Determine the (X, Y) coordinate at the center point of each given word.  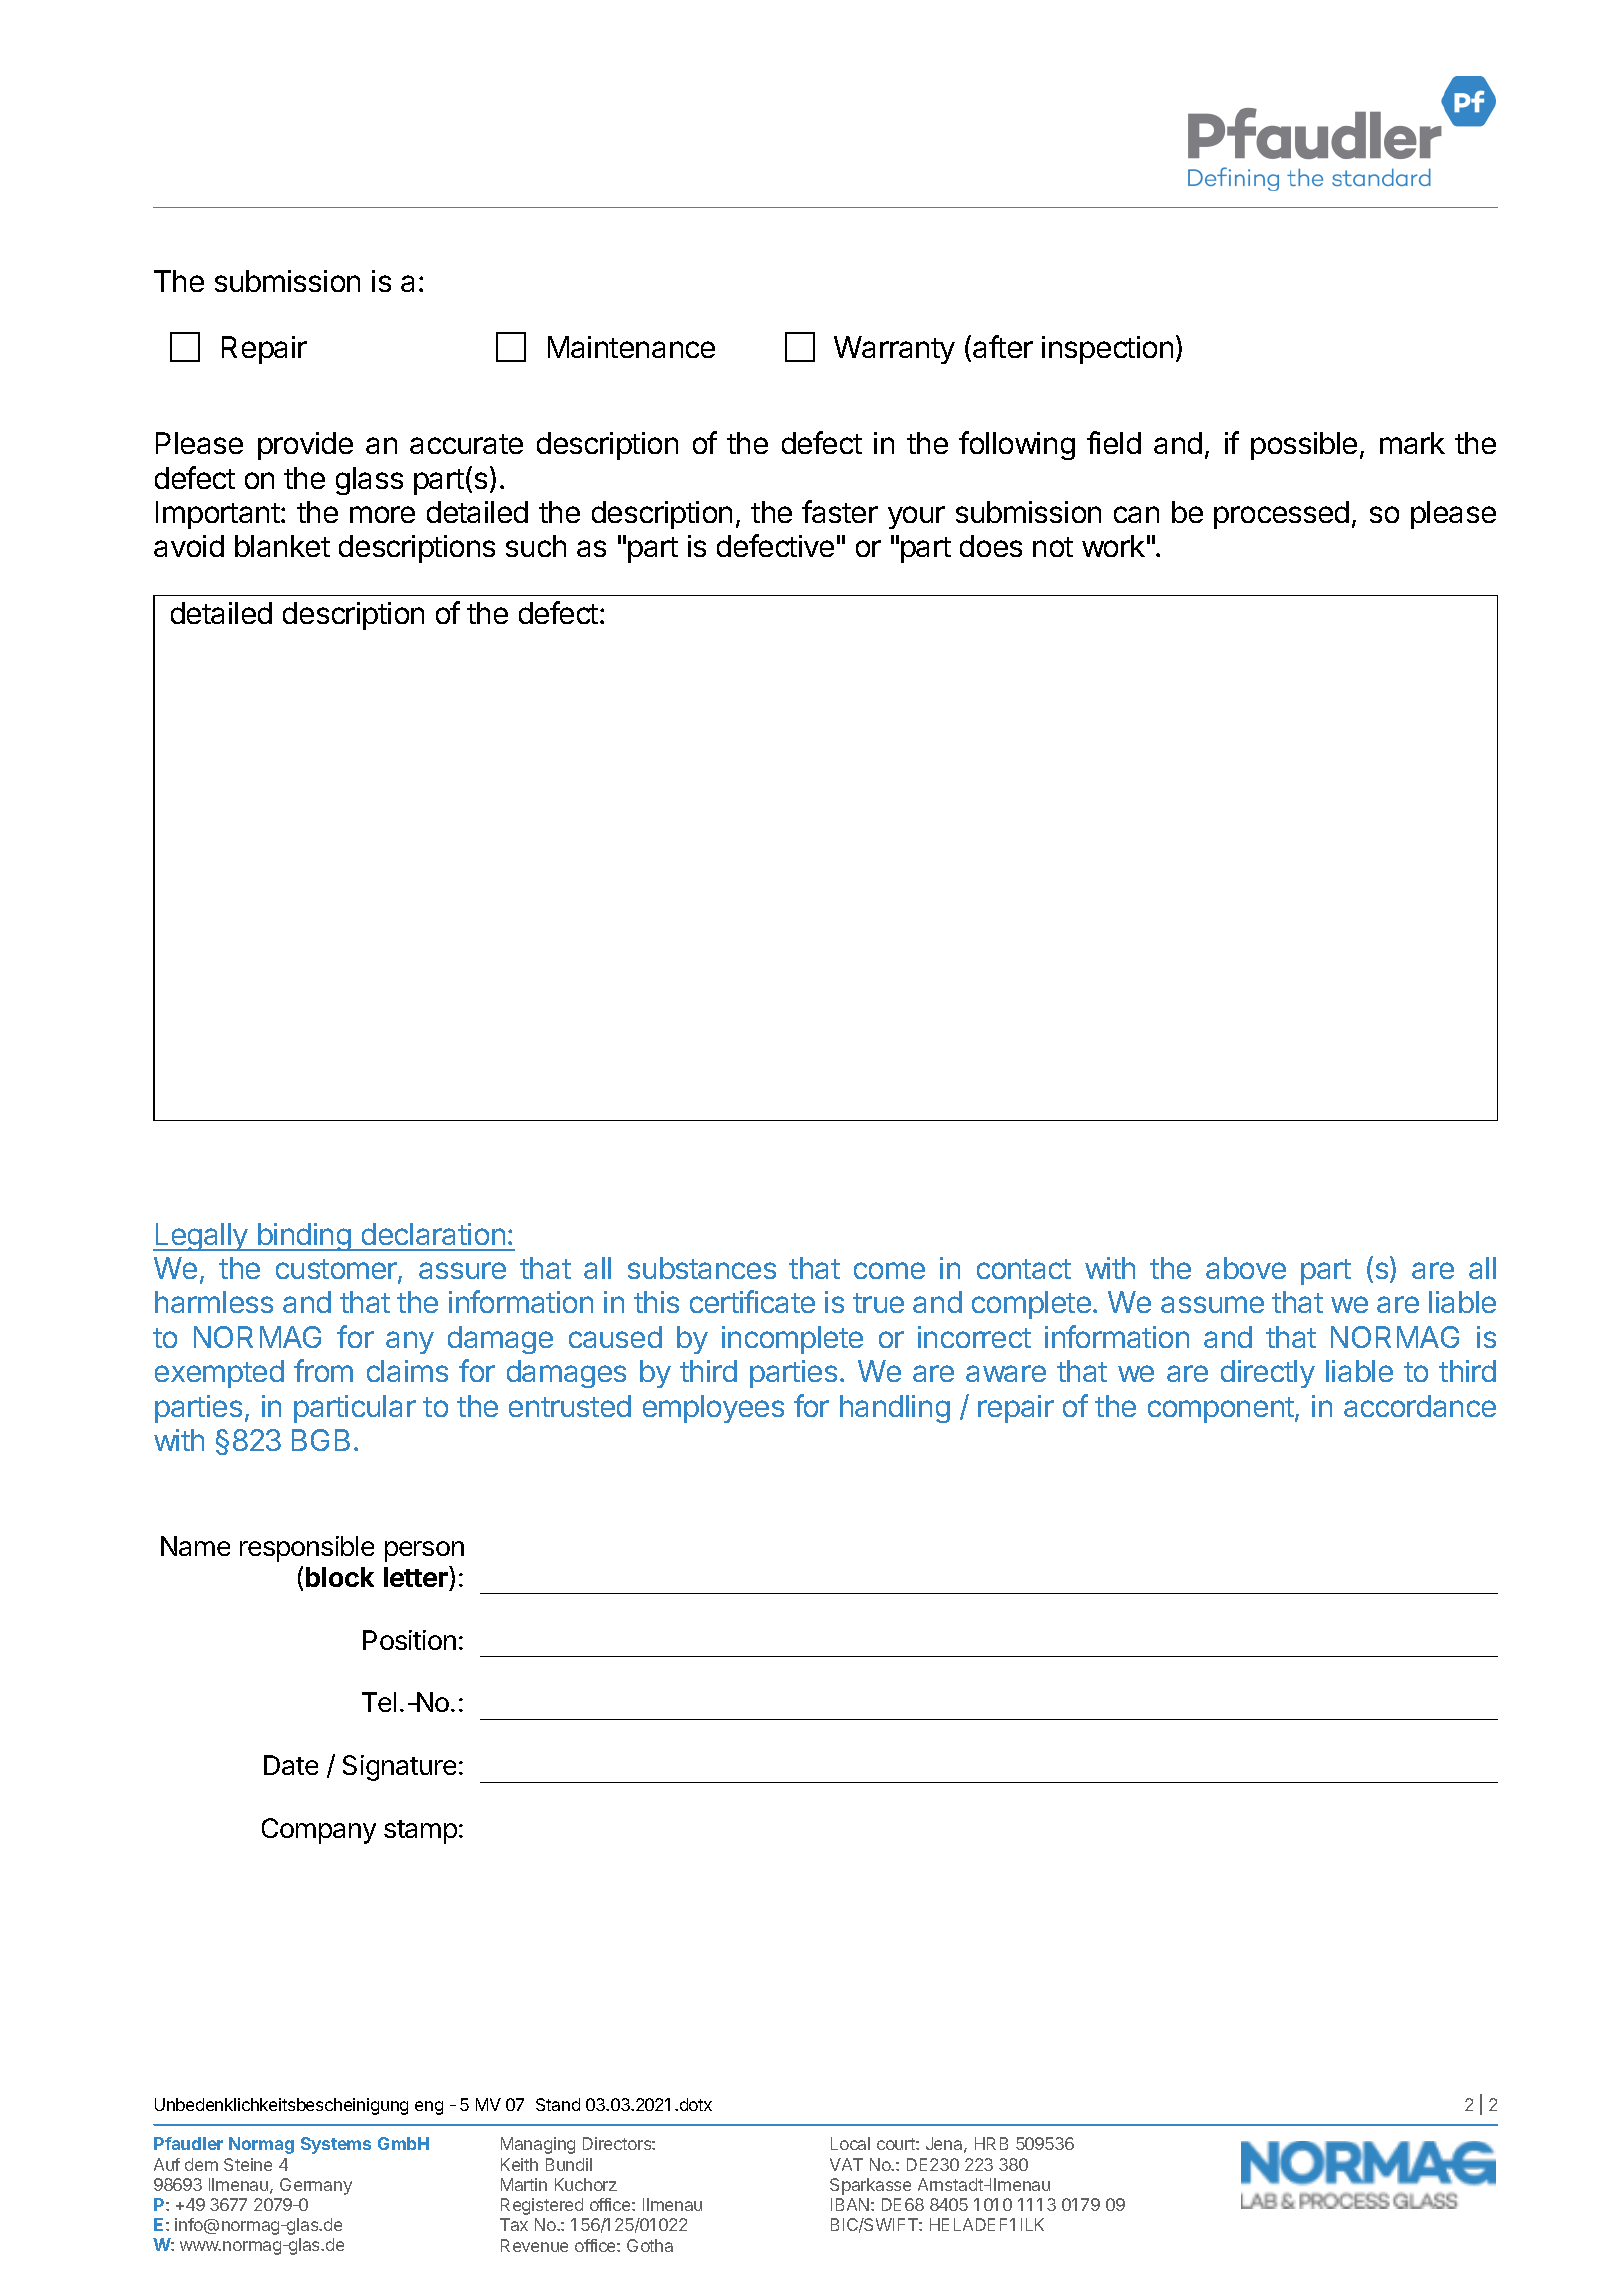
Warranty (894, 350)
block (340, 1577)
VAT (846, 2164)
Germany (316, 2186)
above (1246, 1268)
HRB (991, 2143)
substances (702, 1268)
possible (1304, 446)
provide (305, 446)
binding (304, 1237)
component (1221, 1410)
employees (713, 1409)
